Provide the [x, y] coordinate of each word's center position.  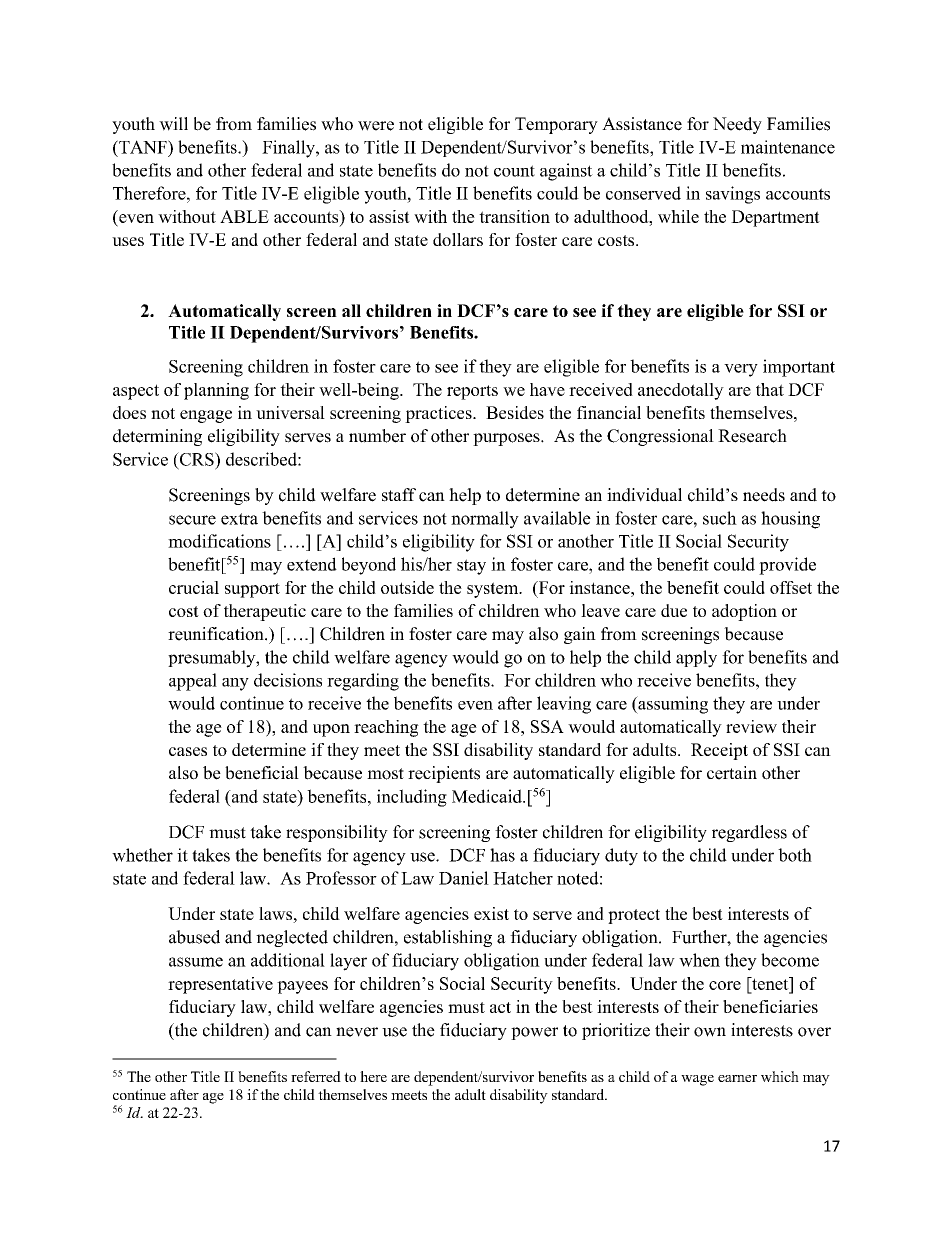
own [710, 1032]
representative [220, 985]
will [173, 124]
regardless [749, 833]
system [494, 590]
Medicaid [488, 796]
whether [142, 855]
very [741, 370]
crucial [194, 587]
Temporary [556, 125]
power [534, 1033]
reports [472, 392]
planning [216, 391]
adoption [744, 612]
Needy [737, 125]
